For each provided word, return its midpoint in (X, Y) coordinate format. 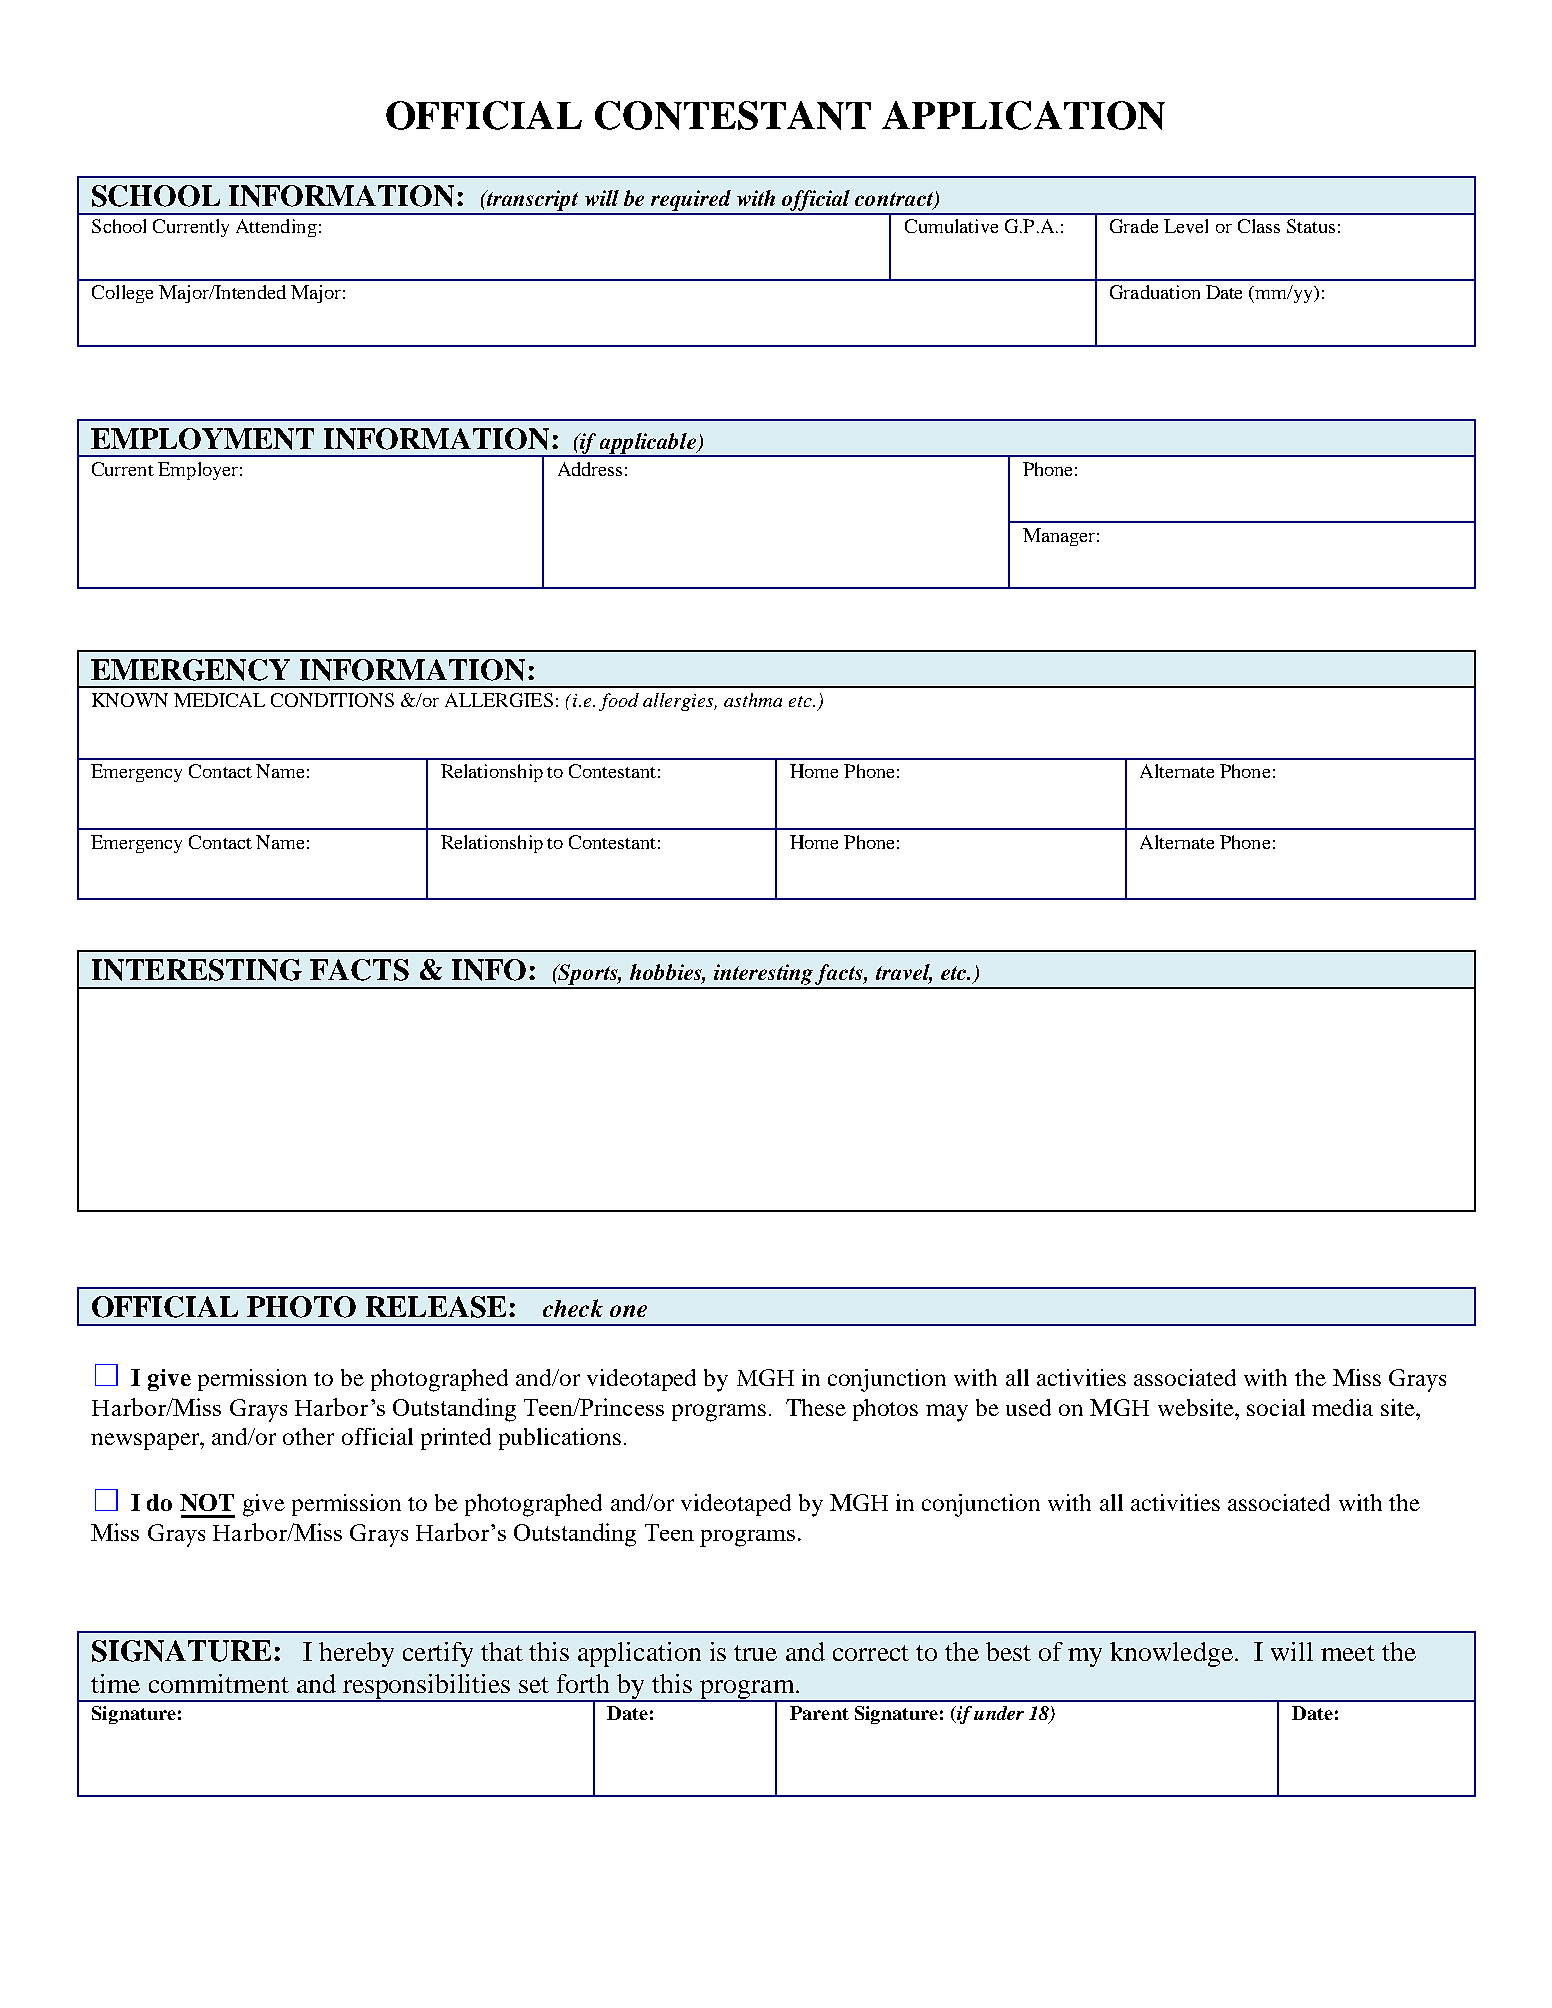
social (1276, 1407)
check (573, 1308)
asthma (753, 700)
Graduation (1155, 292)
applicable (648, 444)
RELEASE (436, 1307)
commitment (219, 1683)
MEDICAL (219, 700)
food (619, 702)
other (308, 1436)
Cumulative (951, 226)
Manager (1059, 537)
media (1342, 1407)
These (816, 1407)
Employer (198, 471)
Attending (276, 228)
